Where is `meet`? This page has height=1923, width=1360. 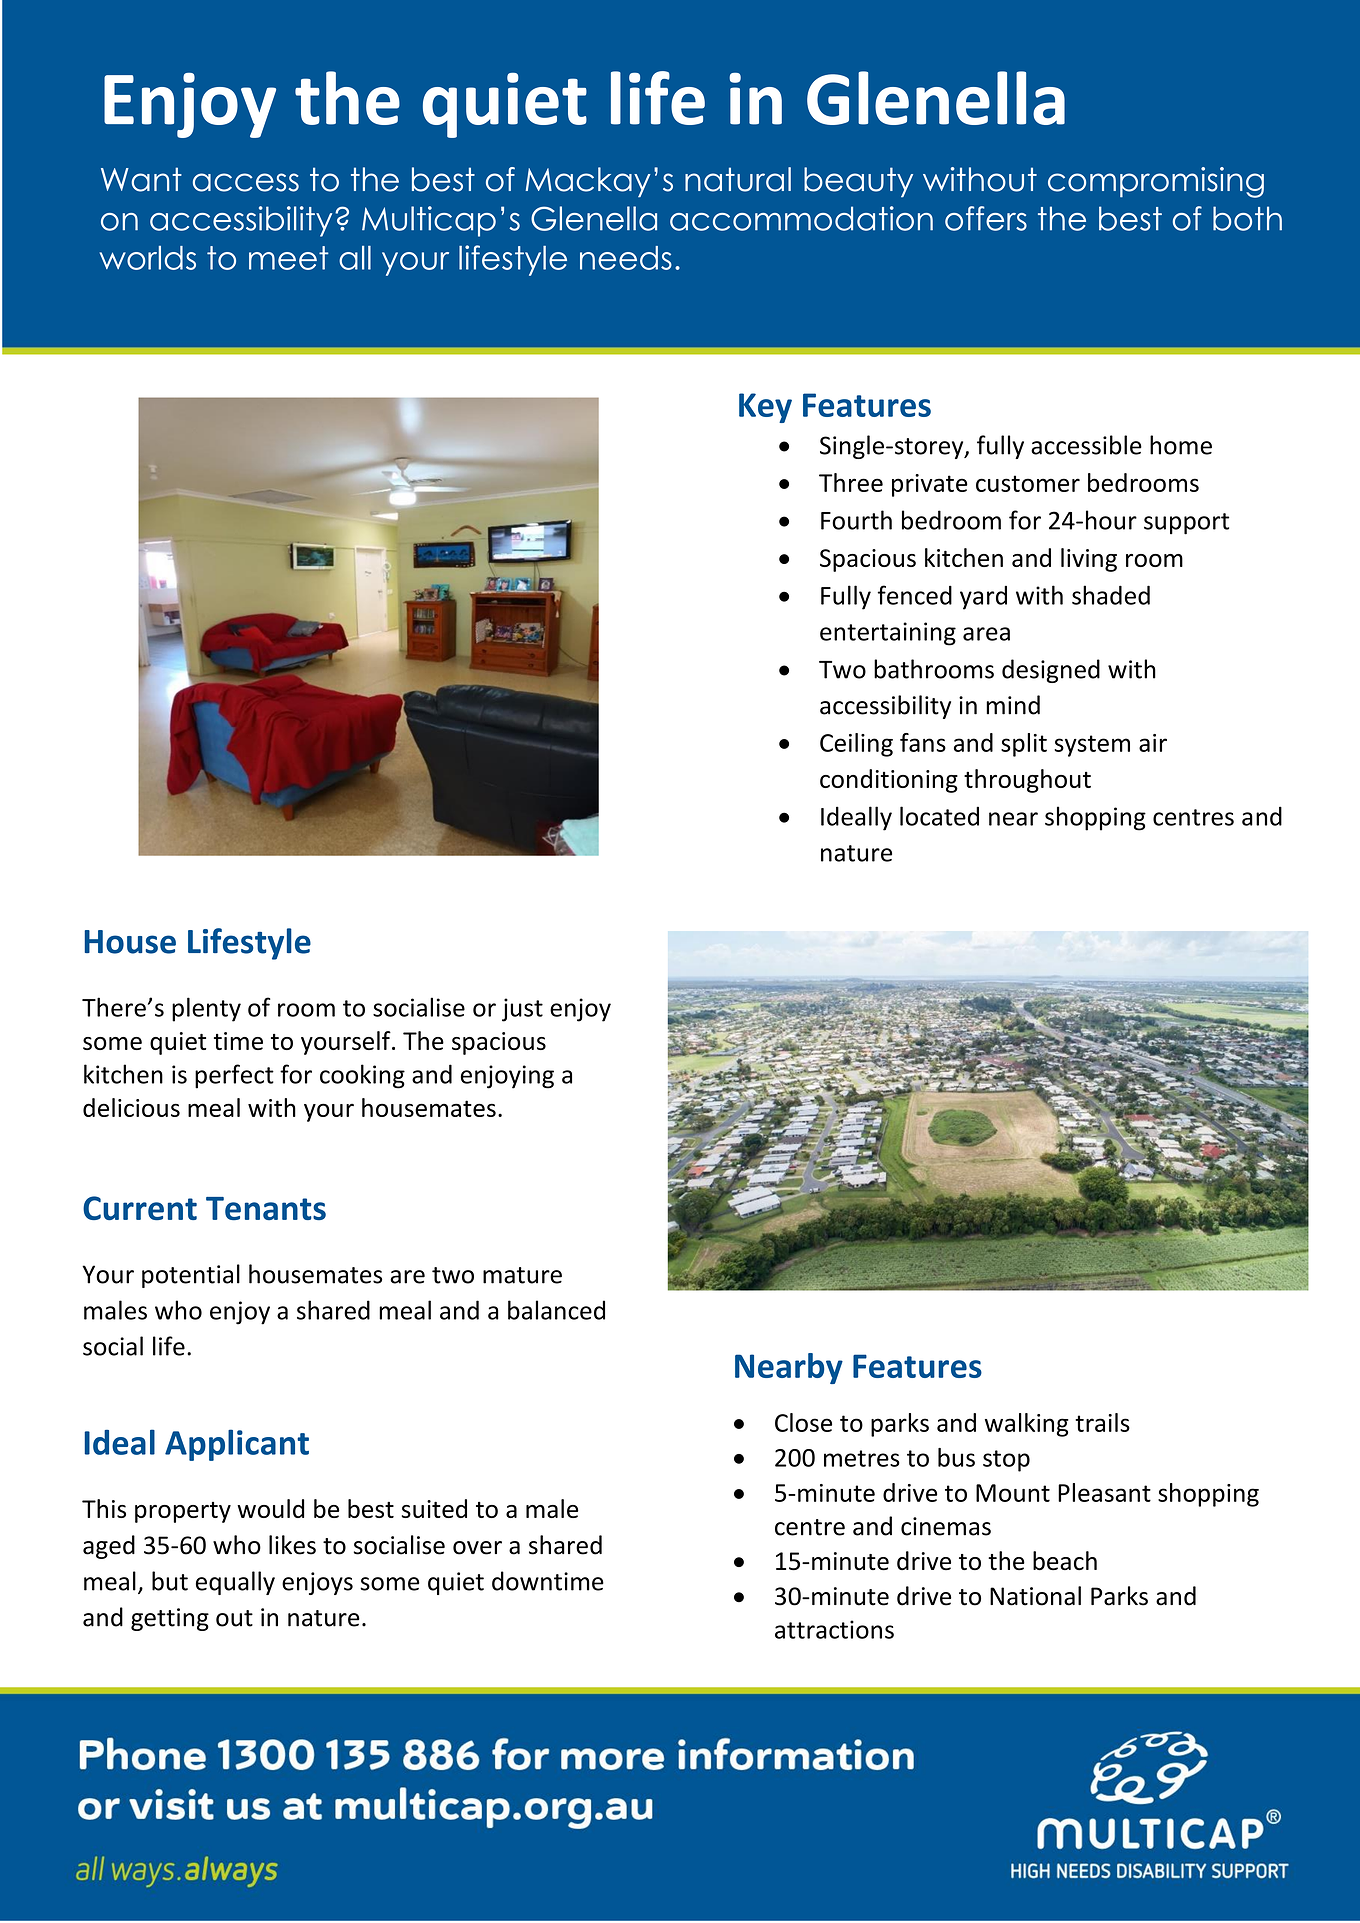
meet is located at coordinates (289, 258).
